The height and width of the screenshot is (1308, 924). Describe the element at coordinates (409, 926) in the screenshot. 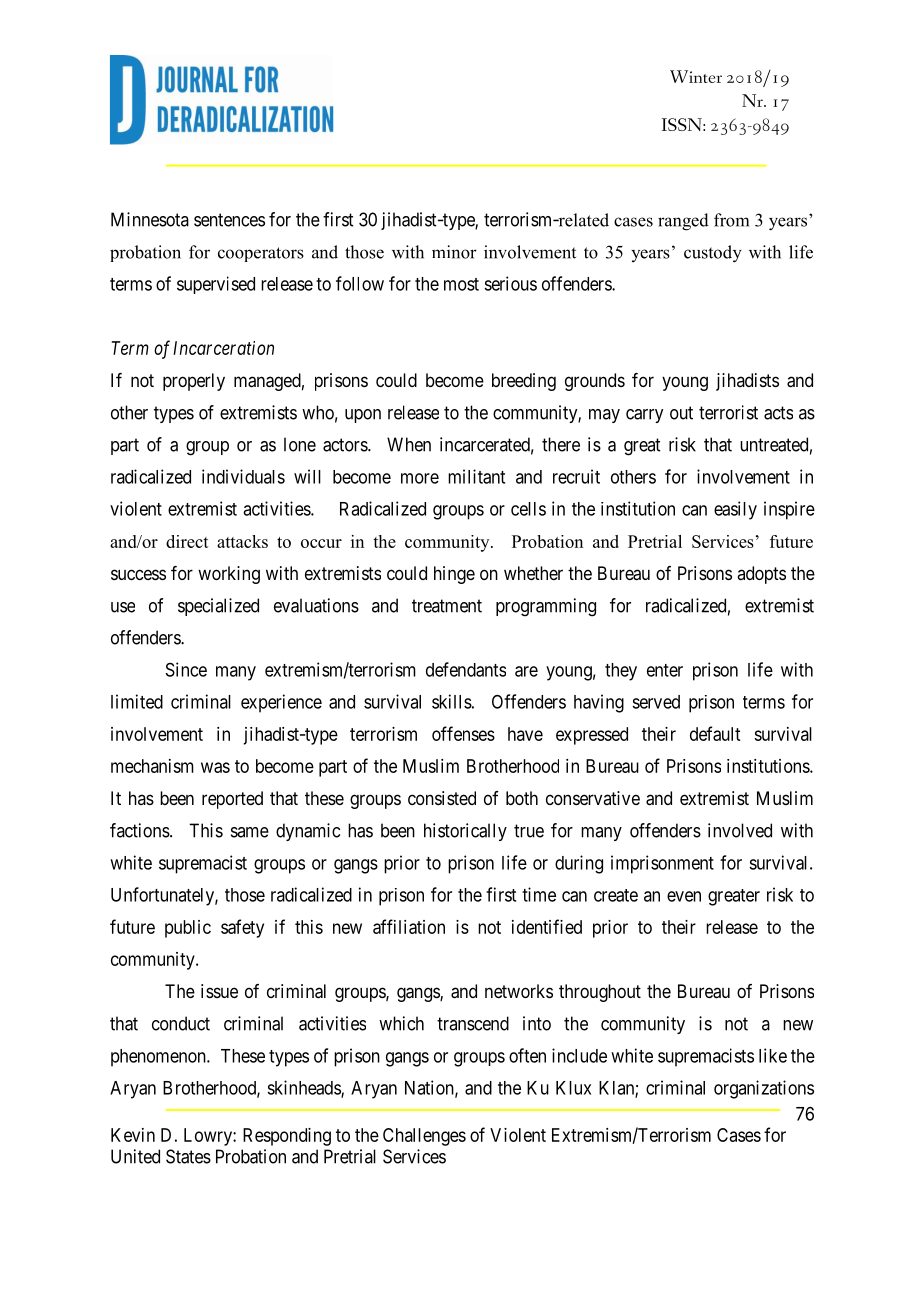

I see `affiliation` at that location.
